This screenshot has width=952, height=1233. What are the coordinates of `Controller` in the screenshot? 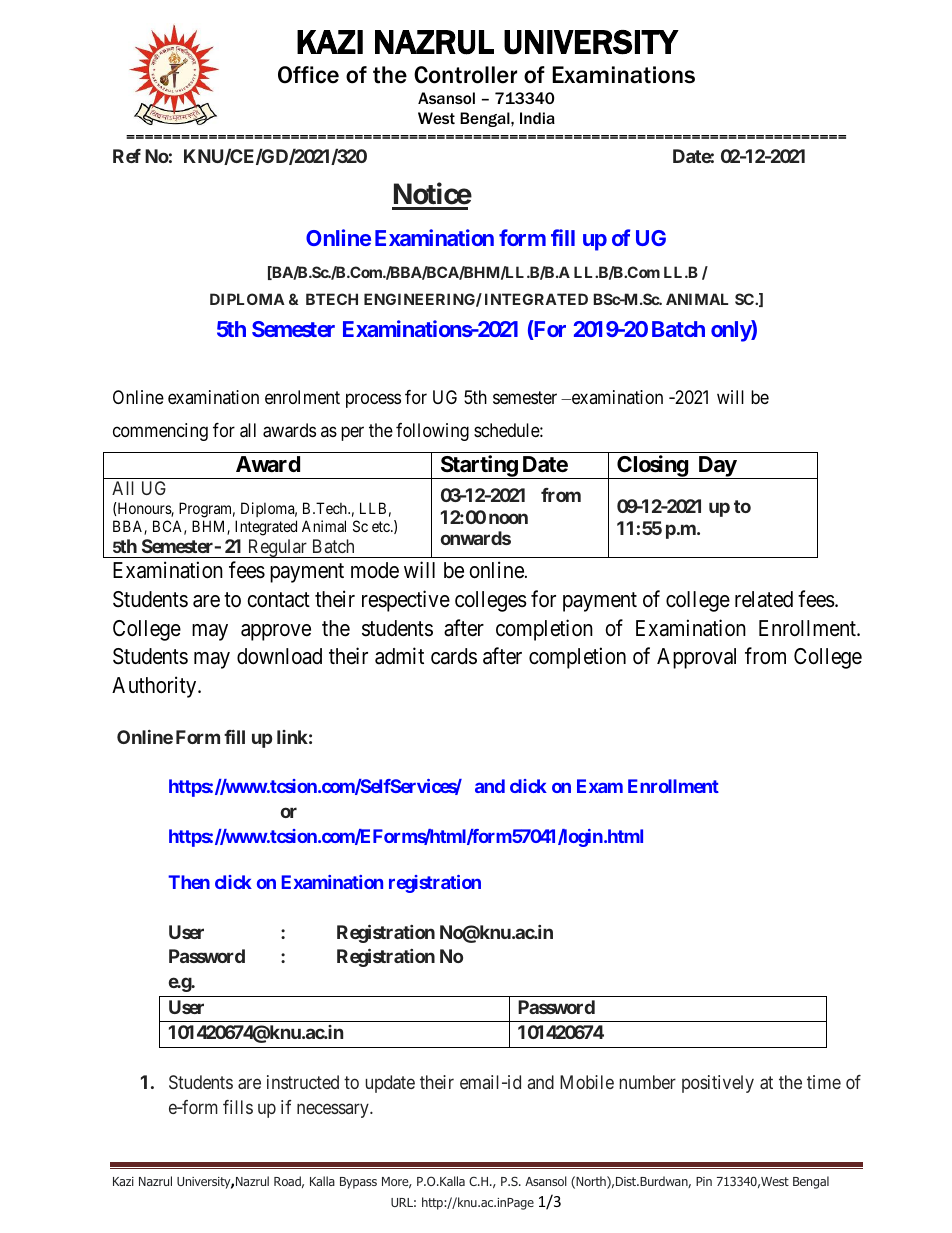 It's located at (465, 75).
